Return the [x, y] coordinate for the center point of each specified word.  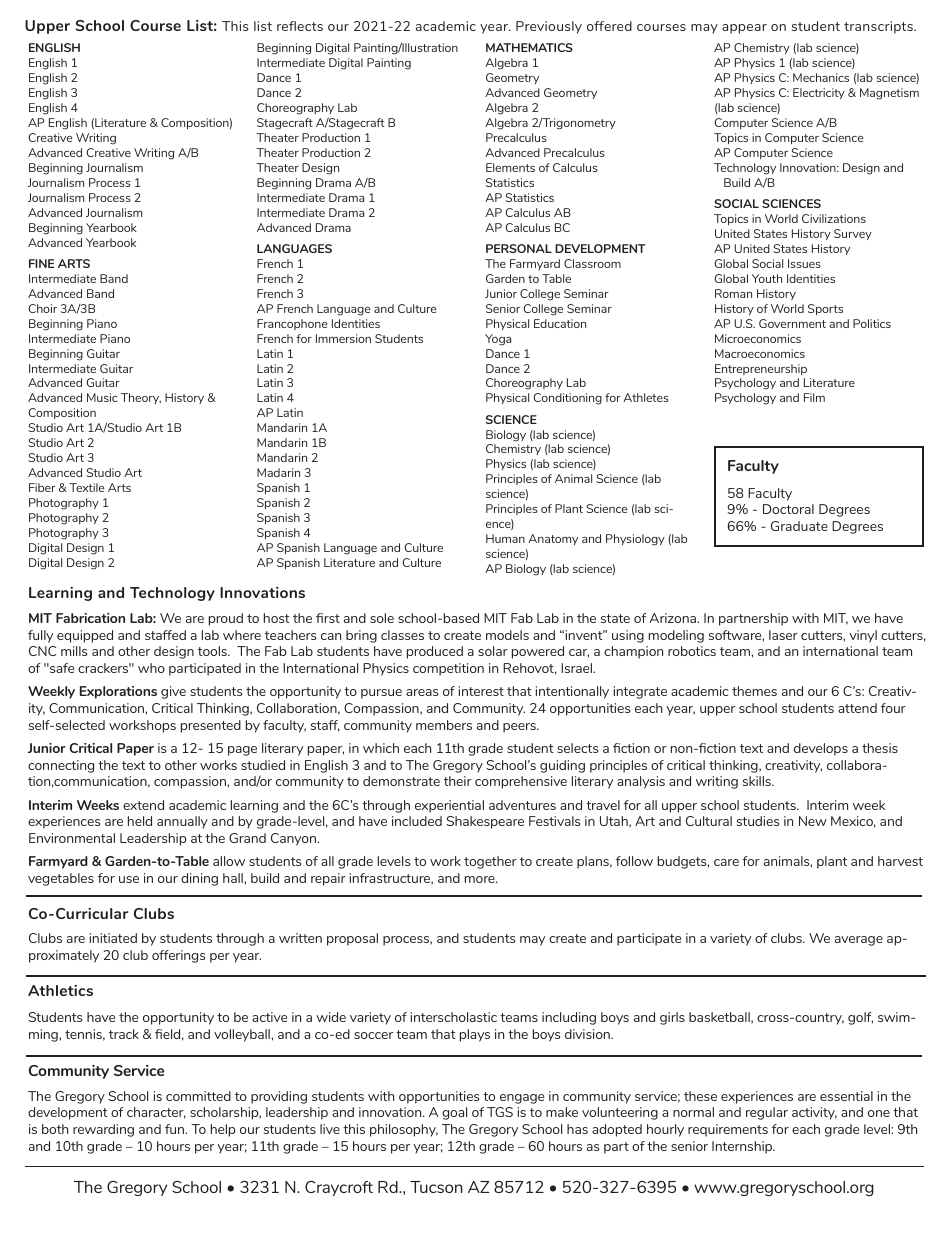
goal [454, 1113]
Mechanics [821, 77]
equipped [85, 636]
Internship [743, 1147]
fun [176, 1129]
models [507, 635]
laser [783, 635]
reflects [300, 26]
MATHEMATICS [529, 47]
